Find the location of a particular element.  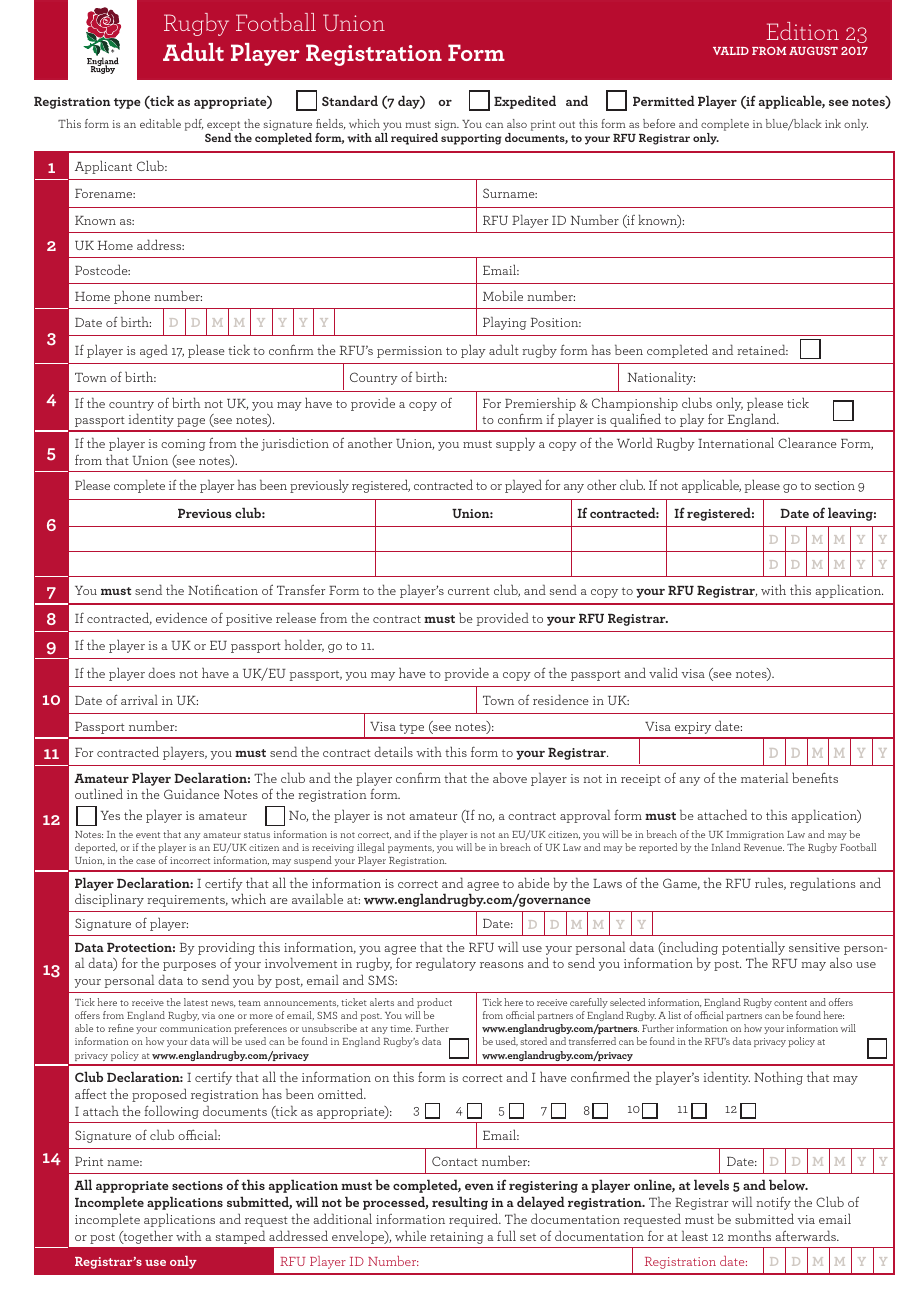

expiry is located at coordinates (693, 728).
